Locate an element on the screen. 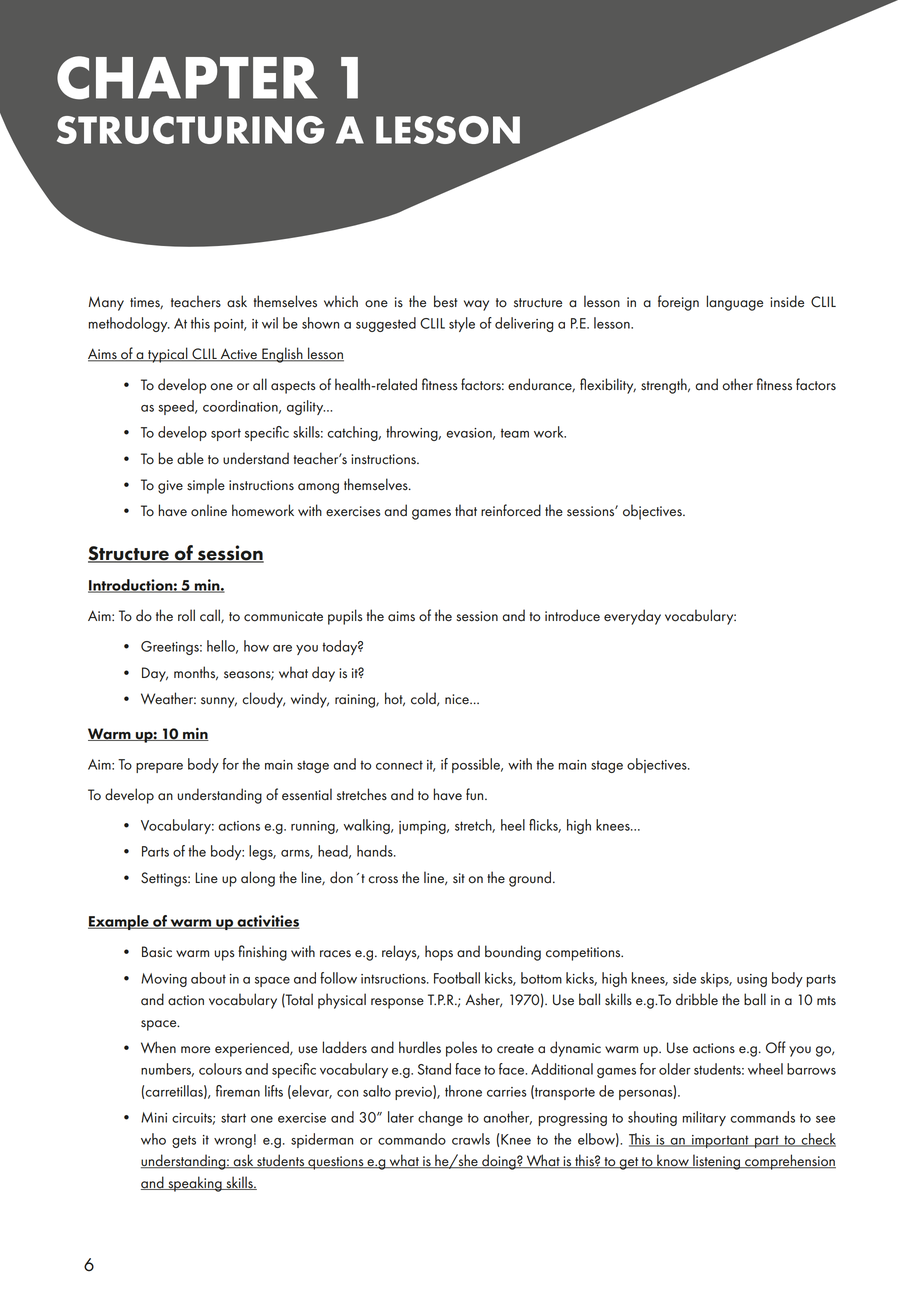 The height and width of the screenshot is (1308, 924). strength is located at coordinates (665, 386).
